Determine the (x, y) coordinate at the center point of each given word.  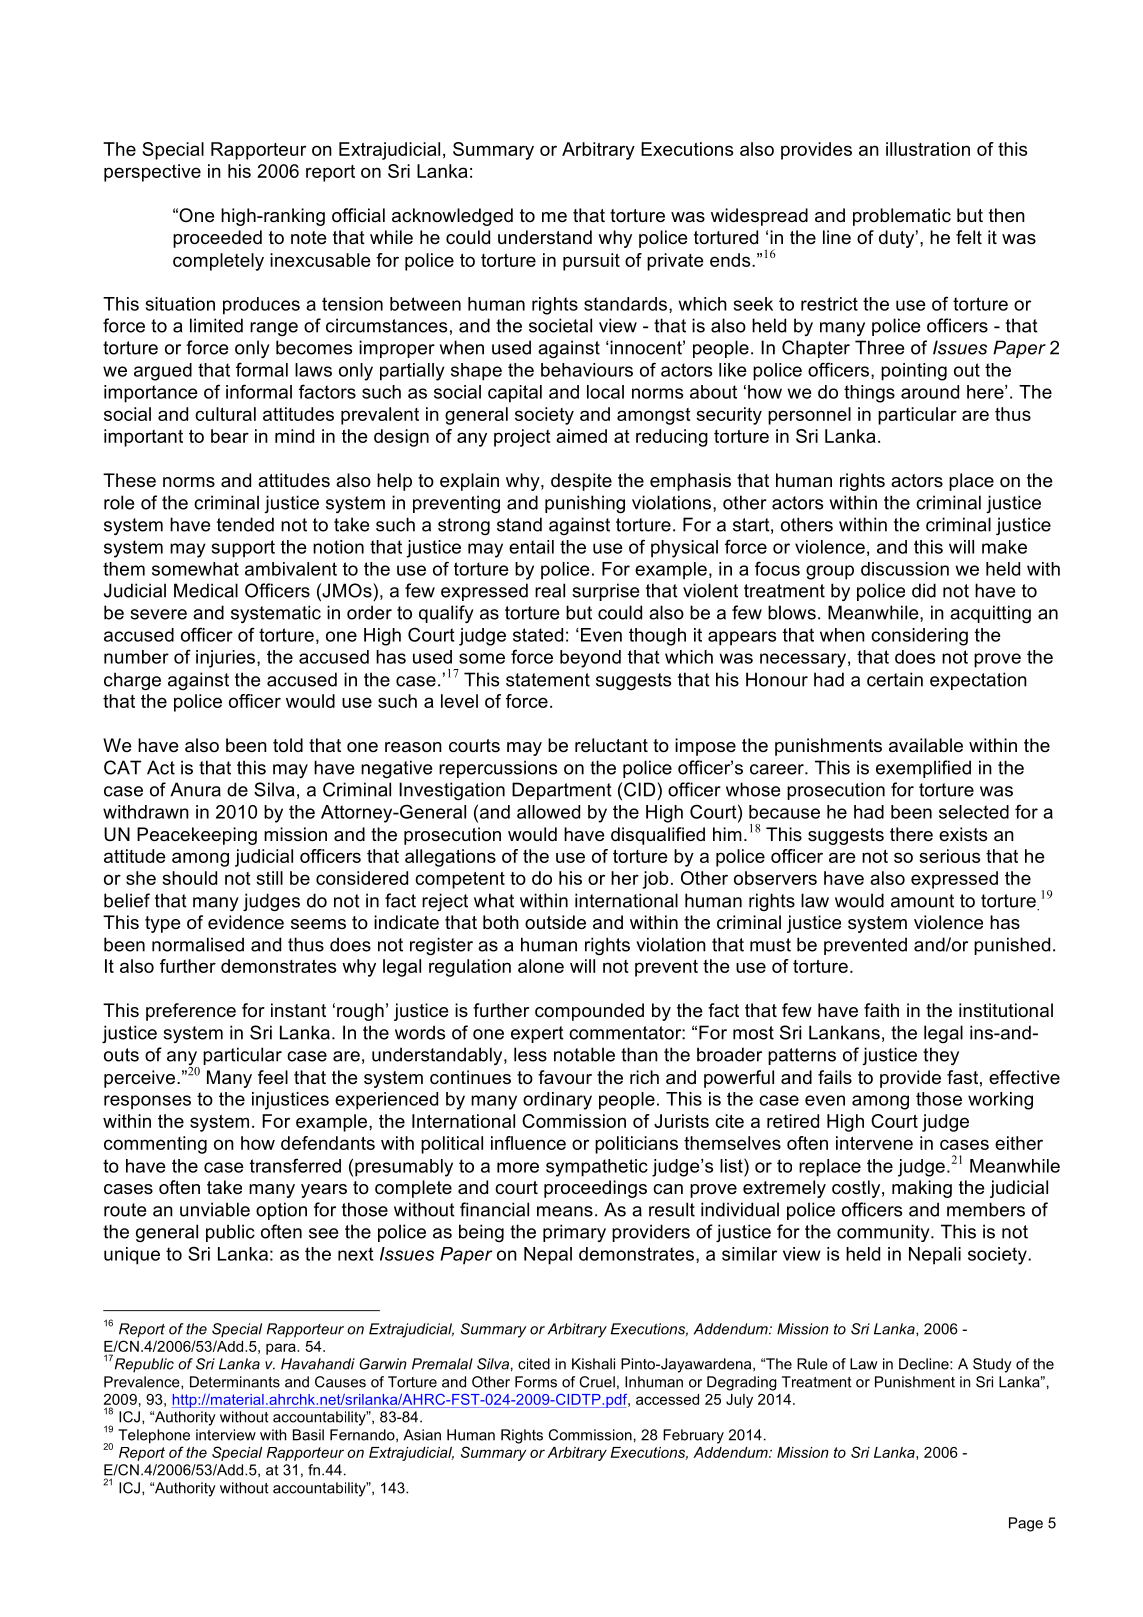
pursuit (591, 262)
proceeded (217, 239)
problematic (902, 217)
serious (949, 856)
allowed (548, 812)
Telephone (154, 1436)
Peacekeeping (197, 836)
